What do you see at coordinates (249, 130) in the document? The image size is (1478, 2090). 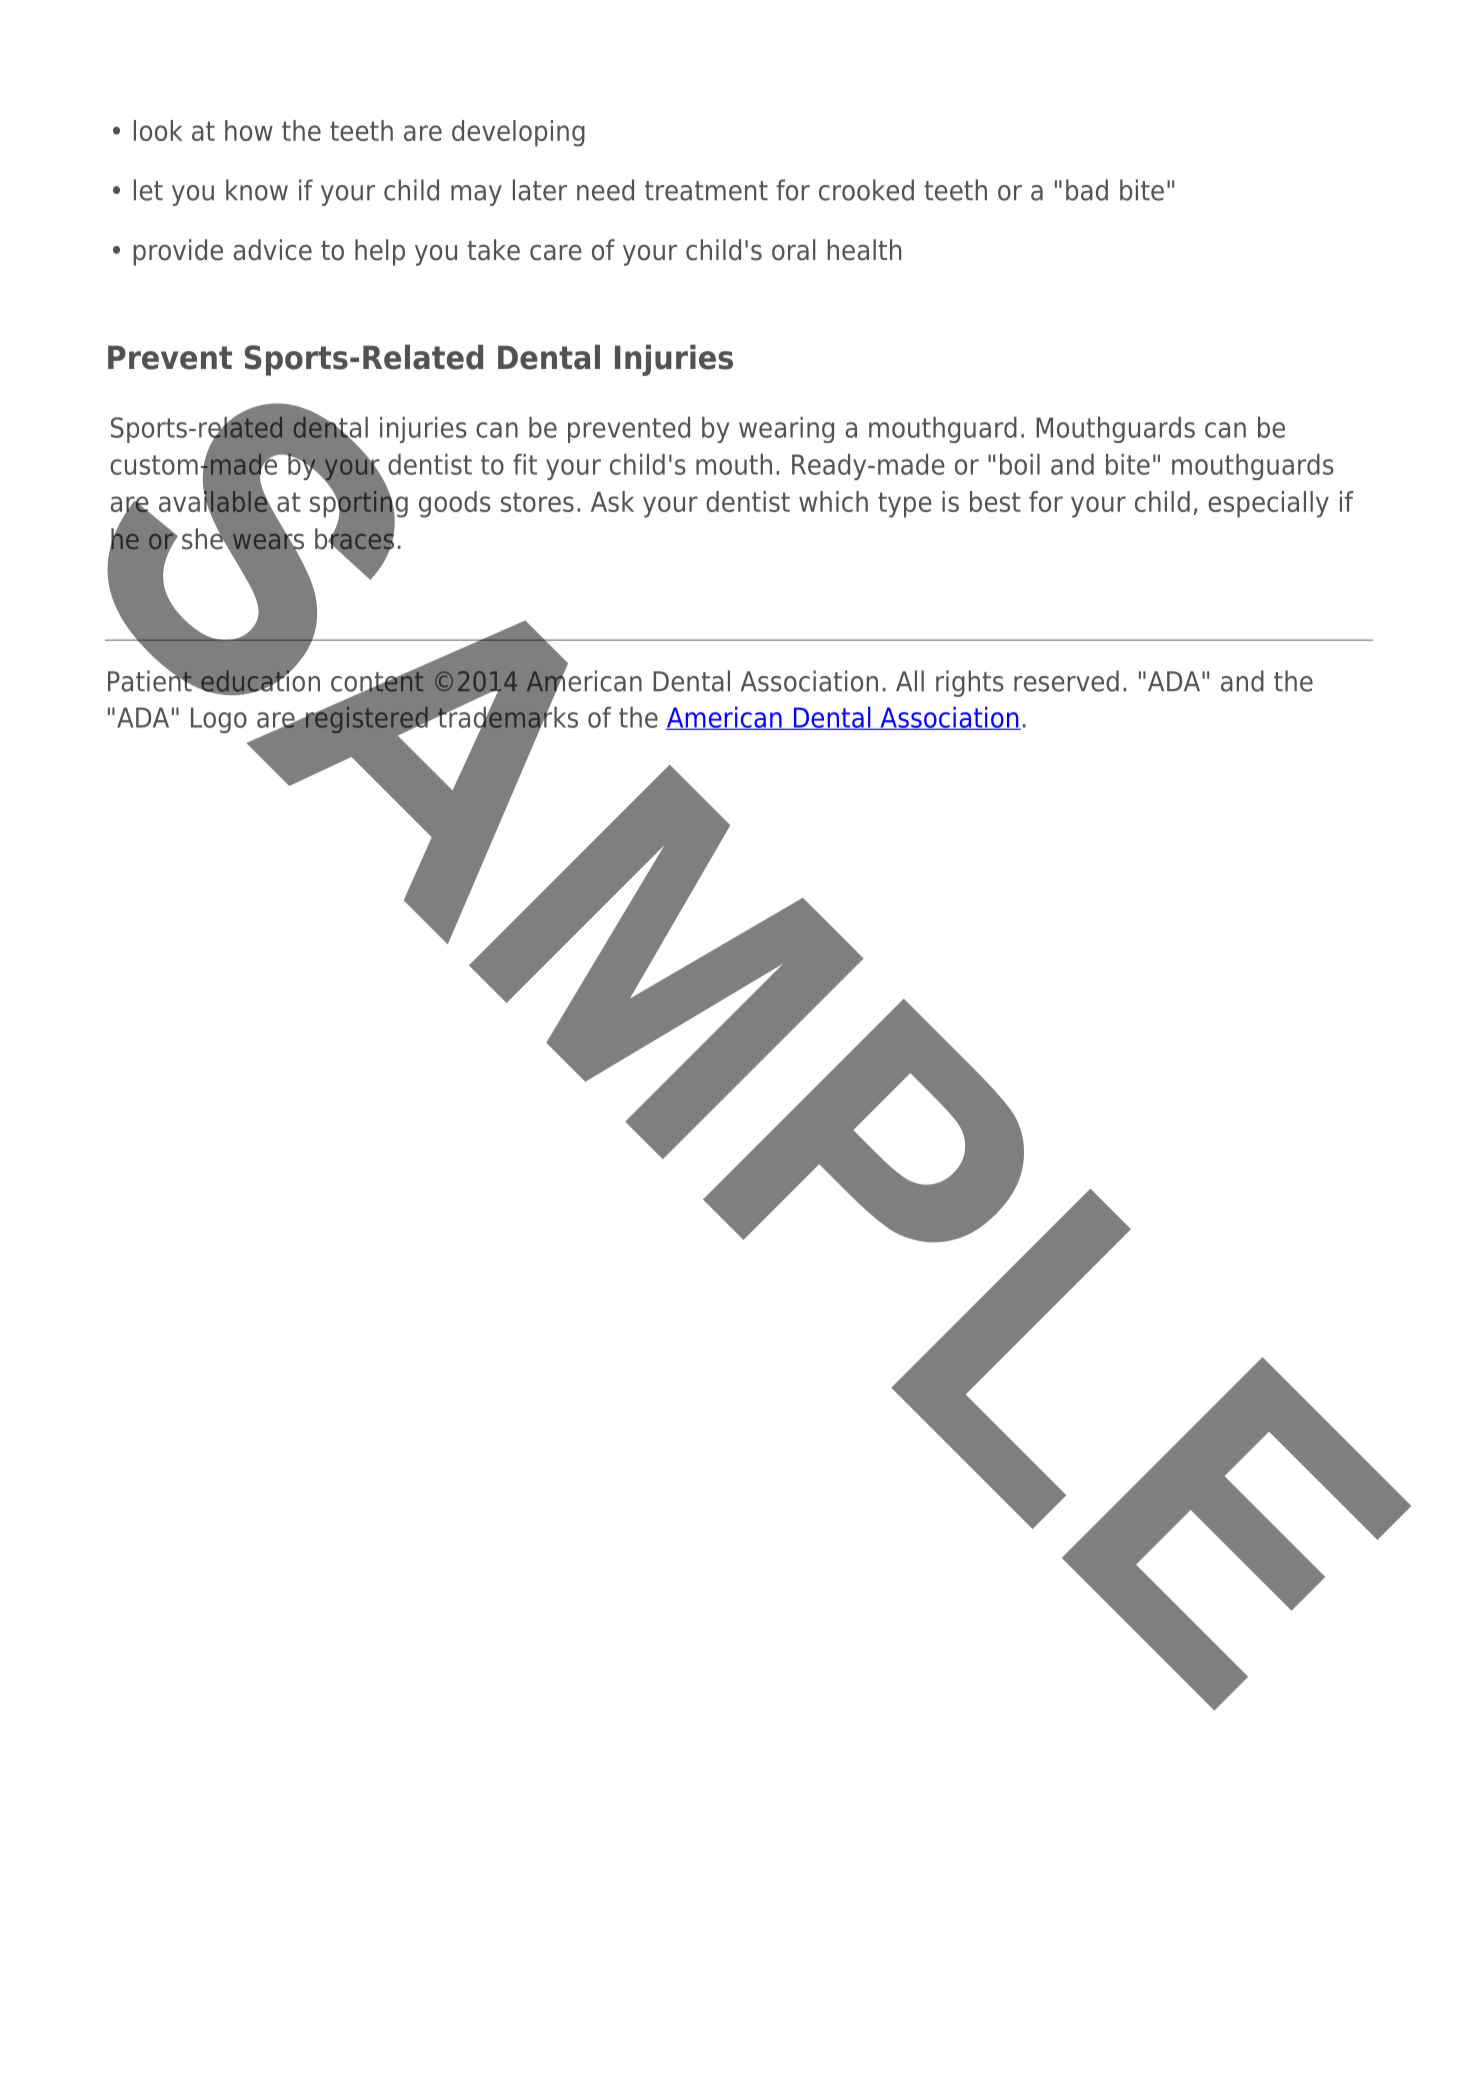 I see `how` at bounding box center [249, 130].
